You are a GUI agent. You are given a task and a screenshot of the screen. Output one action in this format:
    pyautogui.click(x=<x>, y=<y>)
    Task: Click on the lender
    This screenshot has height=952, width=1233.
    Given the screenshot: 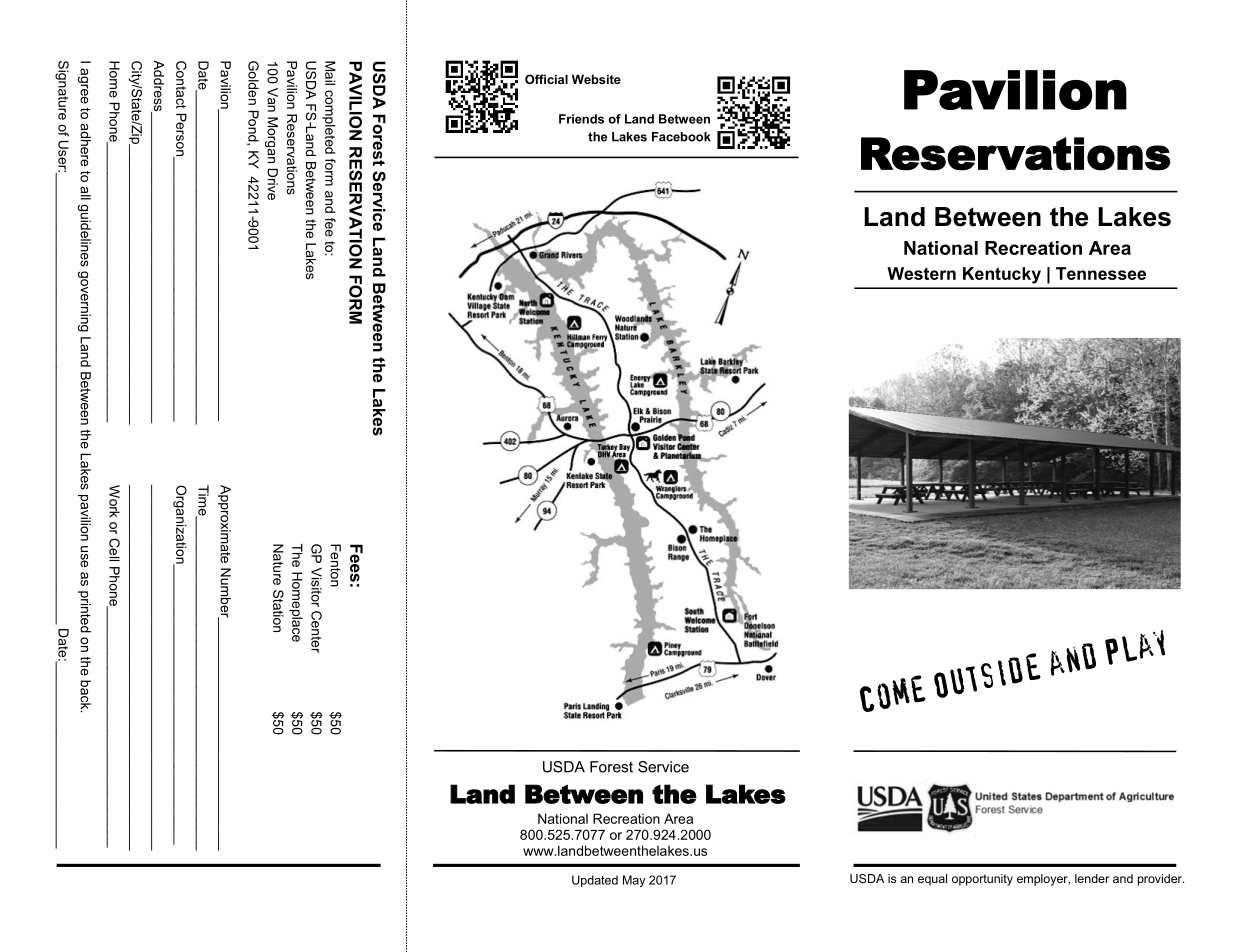 What is the action you would take?
    pyautogui.click(x=1092, y=878)
